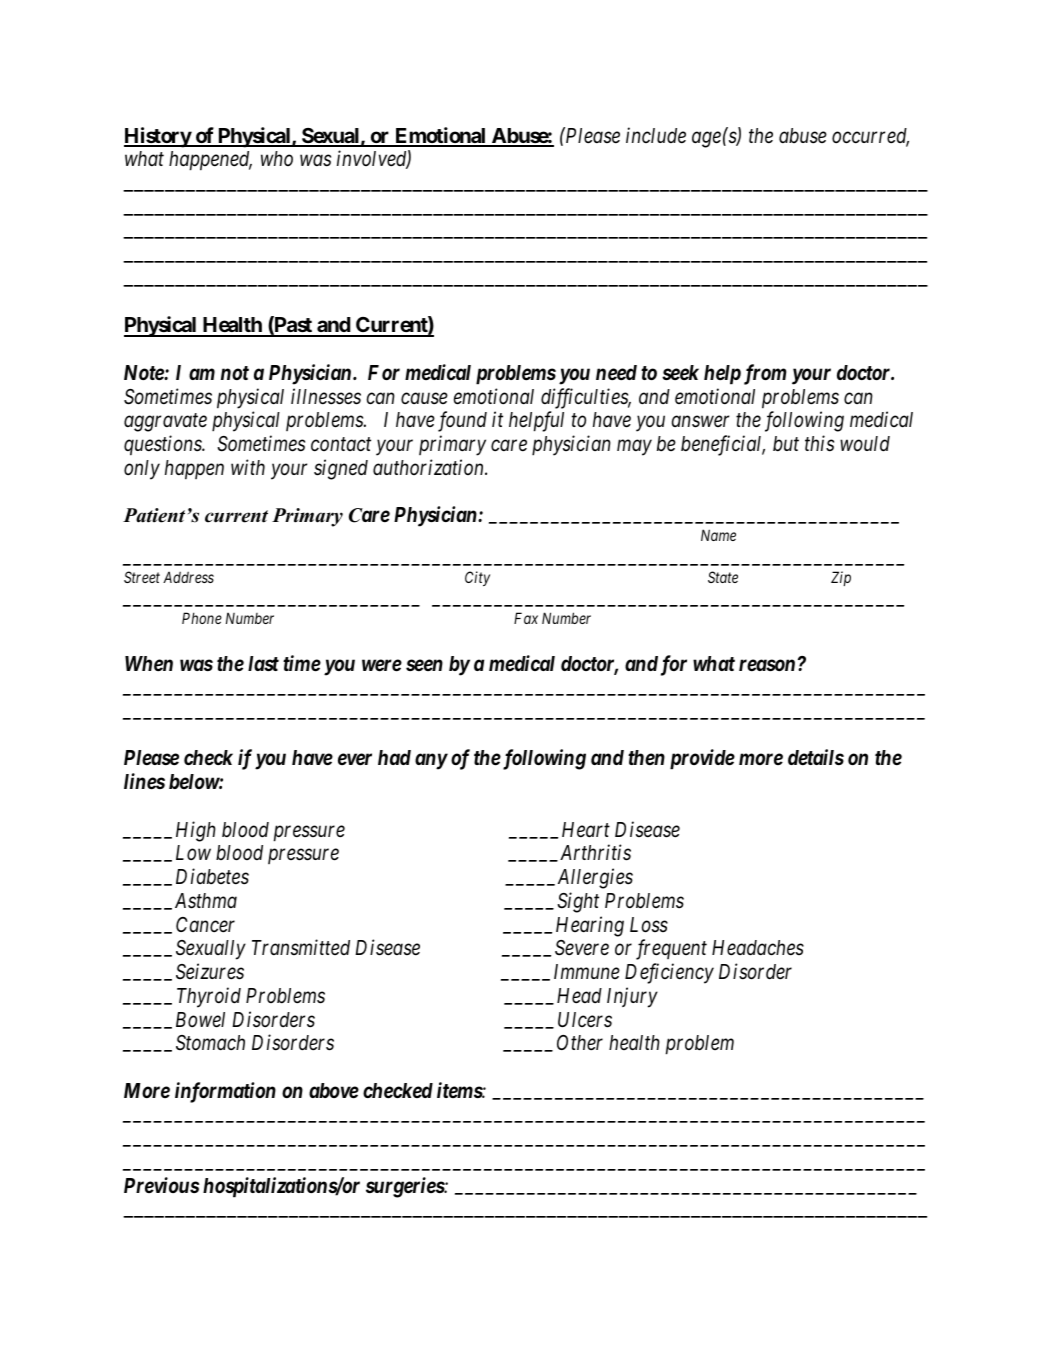  Describe the element at coordinates (671, 949) in the page. I see `frequent` at that location.
